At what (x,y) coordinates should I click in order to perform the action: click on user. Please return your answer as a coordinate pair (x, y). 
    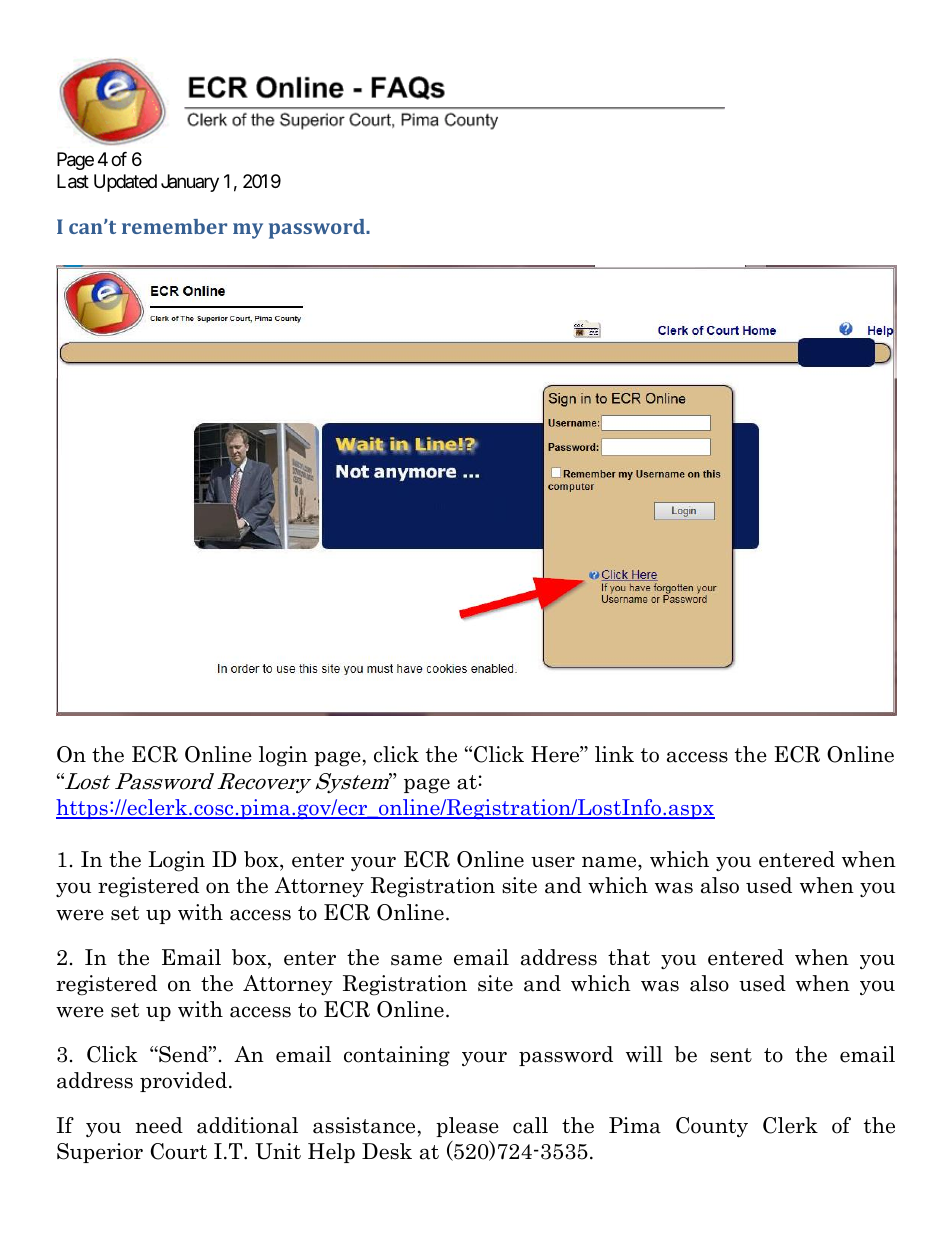
    Looking at the image, I should click on (553, 862).
